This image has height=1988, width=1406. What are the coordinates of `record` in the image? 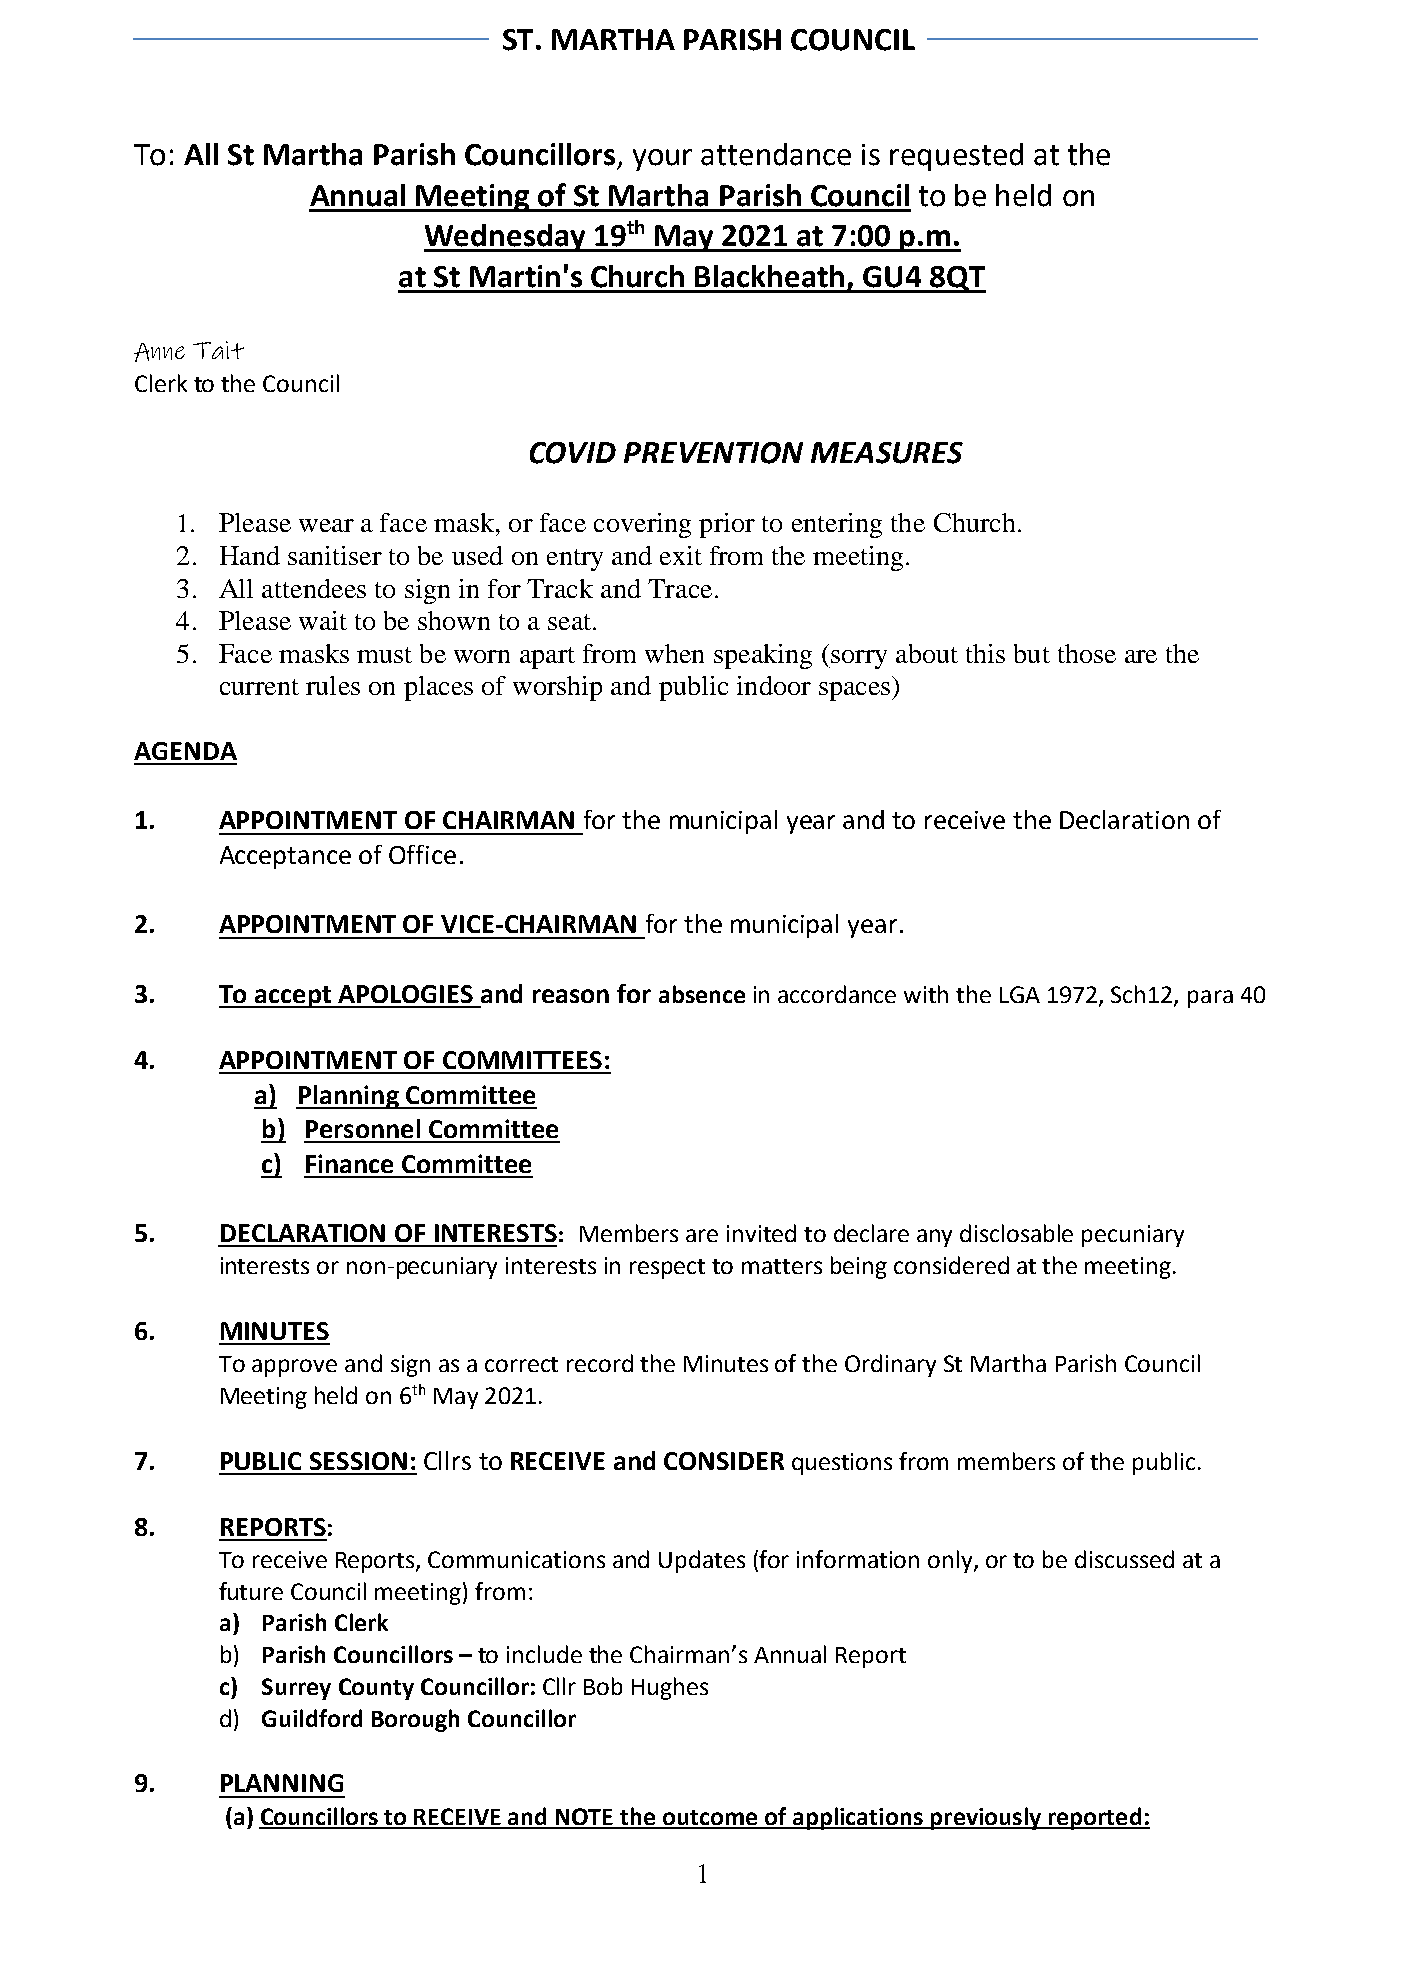 It's located at (600, 1363).
